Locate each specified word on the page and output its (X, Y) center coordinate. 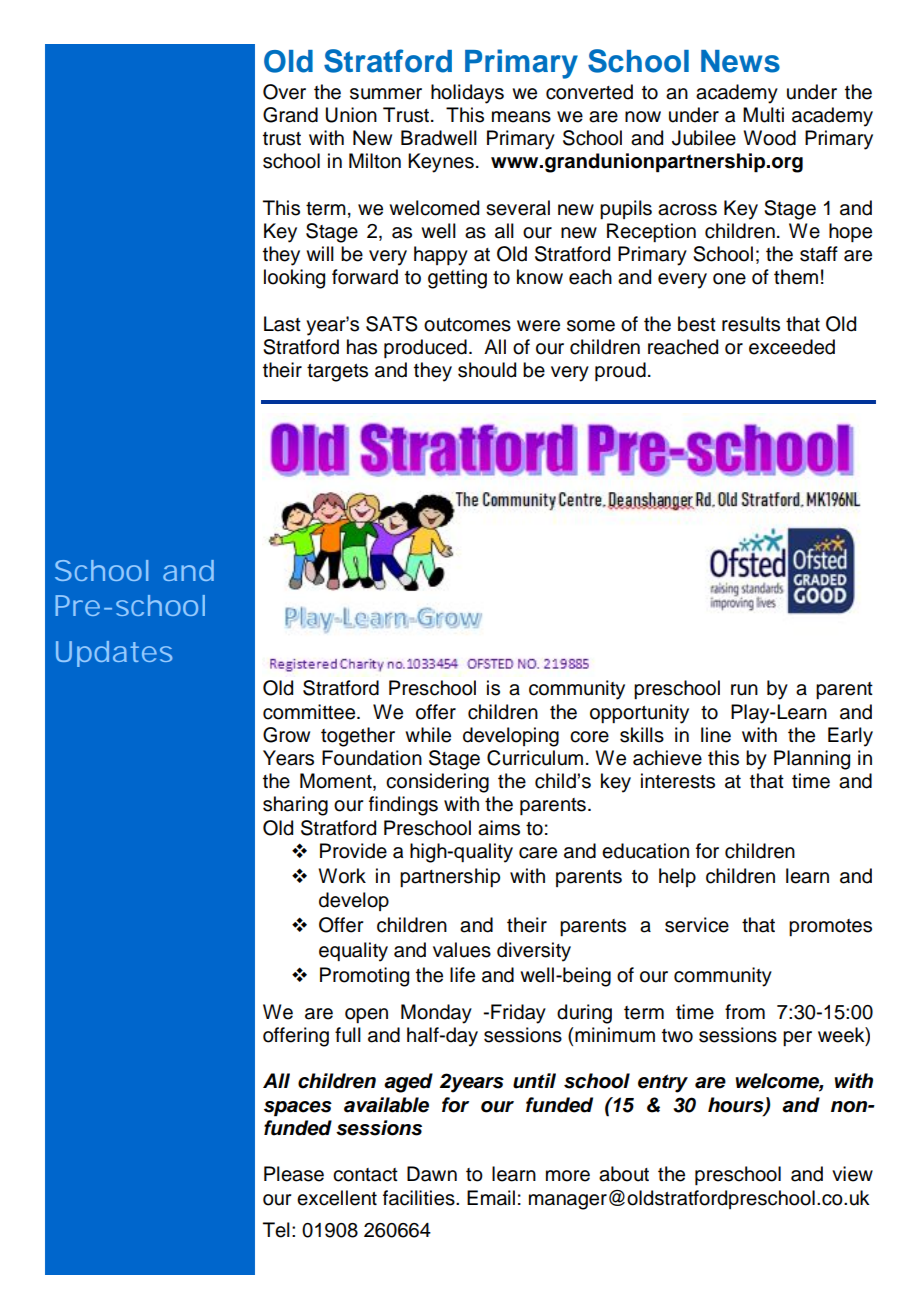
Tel (276, 1230)
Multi (763, 115)
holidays (467, 94)
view (852, 1174)
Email (491, 1198)
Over (284, 92)
